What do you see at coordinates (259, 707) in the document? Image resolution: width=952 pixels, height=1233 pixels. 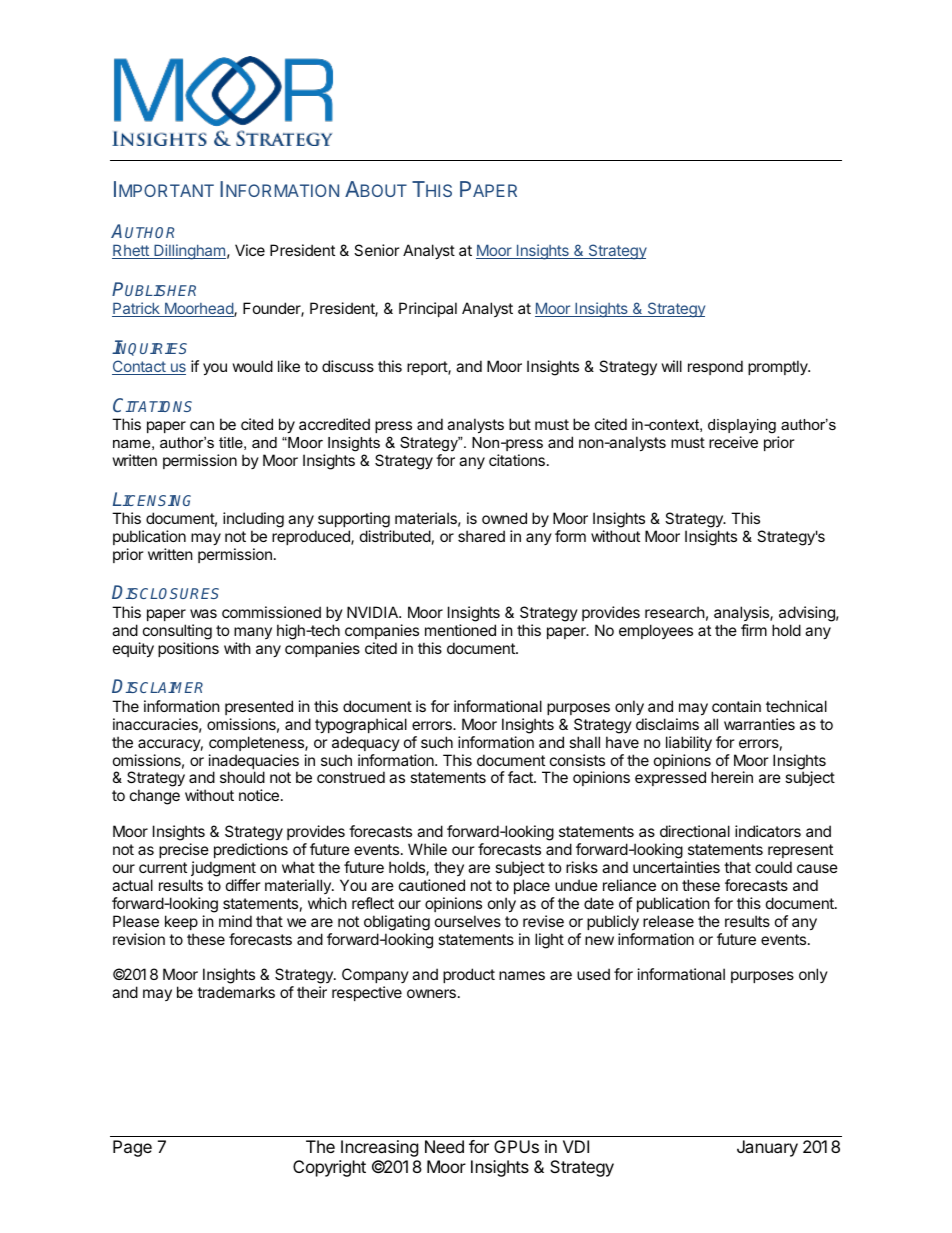 I see `presented` at bounding box center [259, 707].
